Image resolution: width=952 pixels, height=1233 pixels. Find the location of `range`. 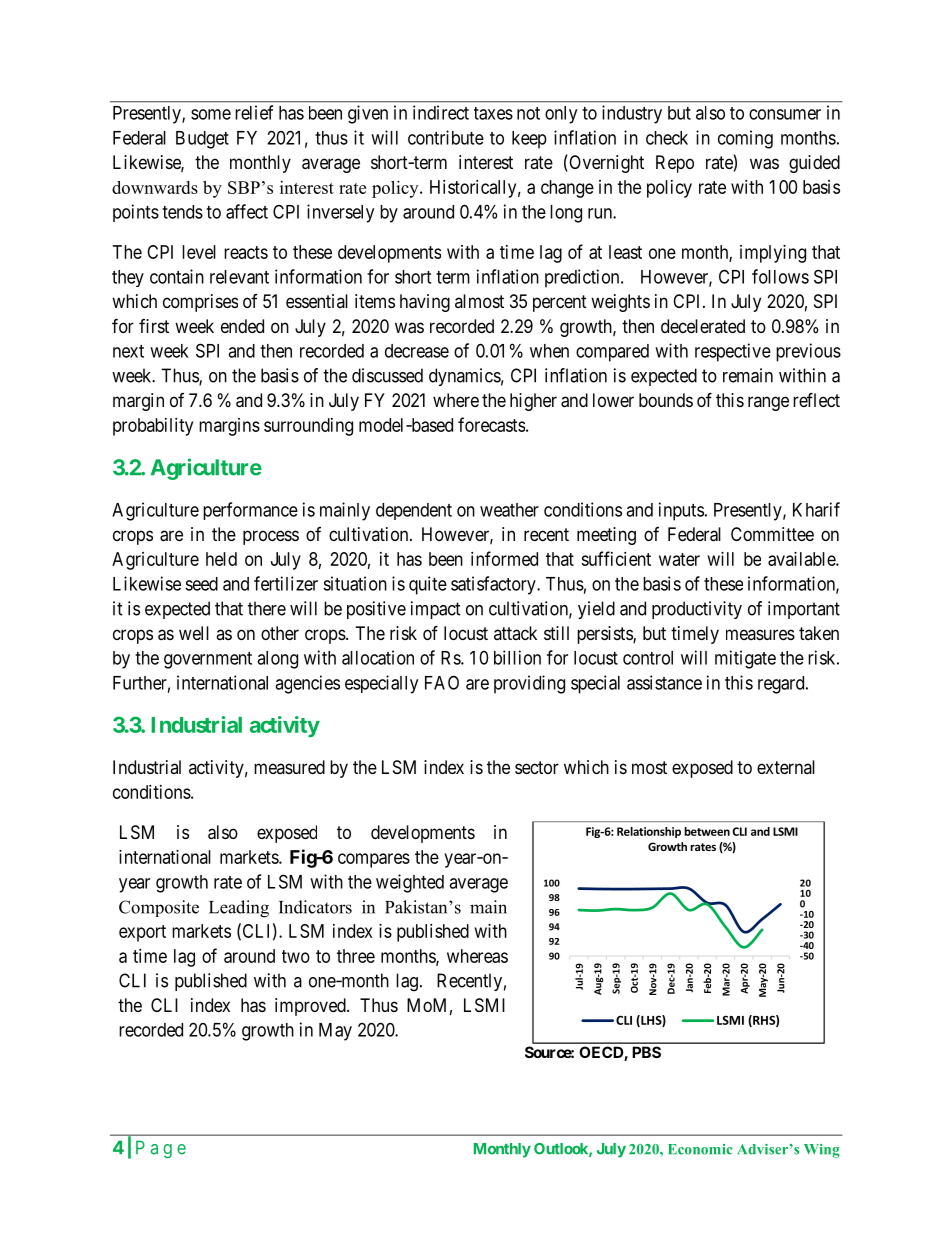

range is located at coordinates (768, 403).
